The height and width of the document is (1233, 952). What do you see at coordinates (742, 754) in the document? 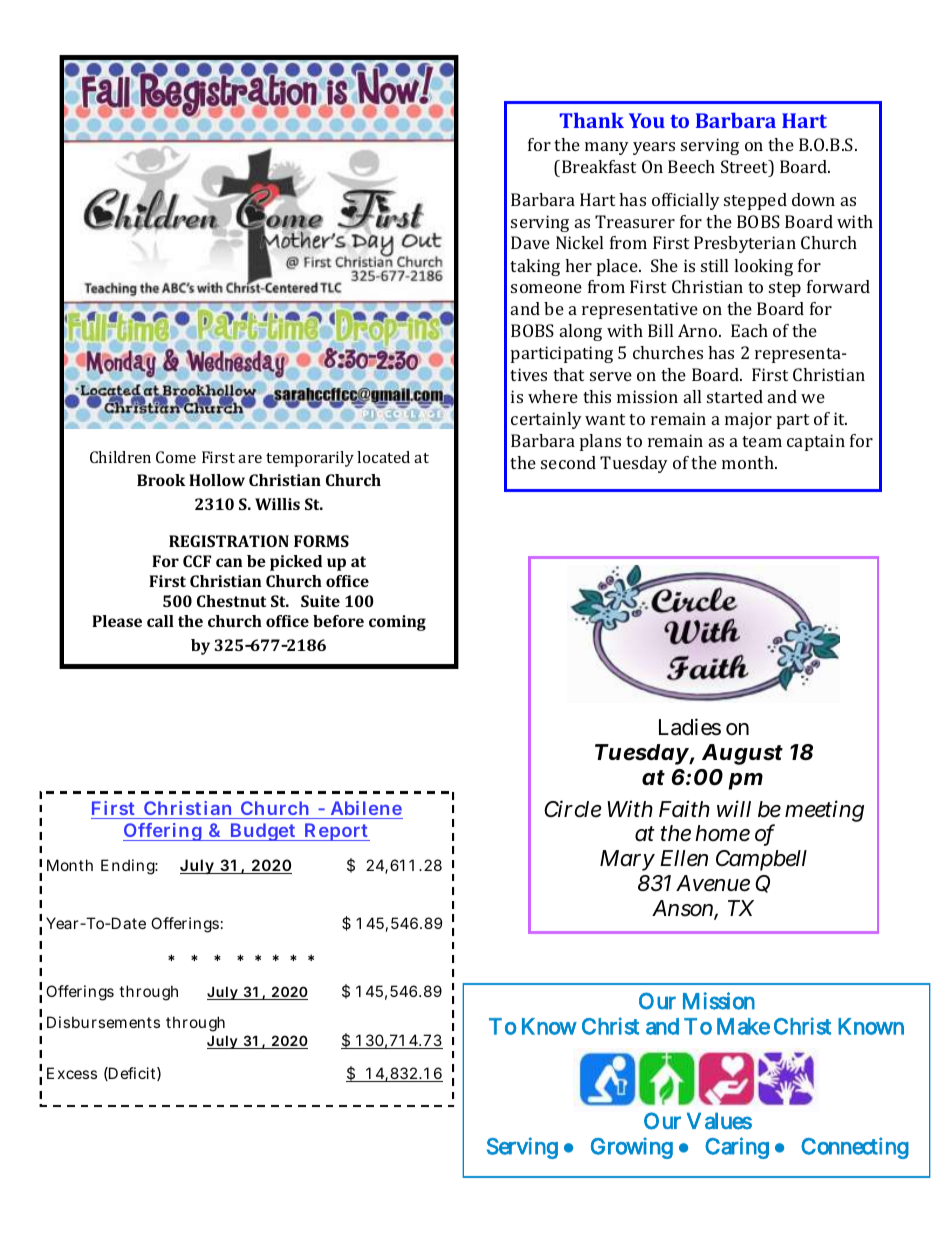
I see `August` at bounding box center [742, 754].
